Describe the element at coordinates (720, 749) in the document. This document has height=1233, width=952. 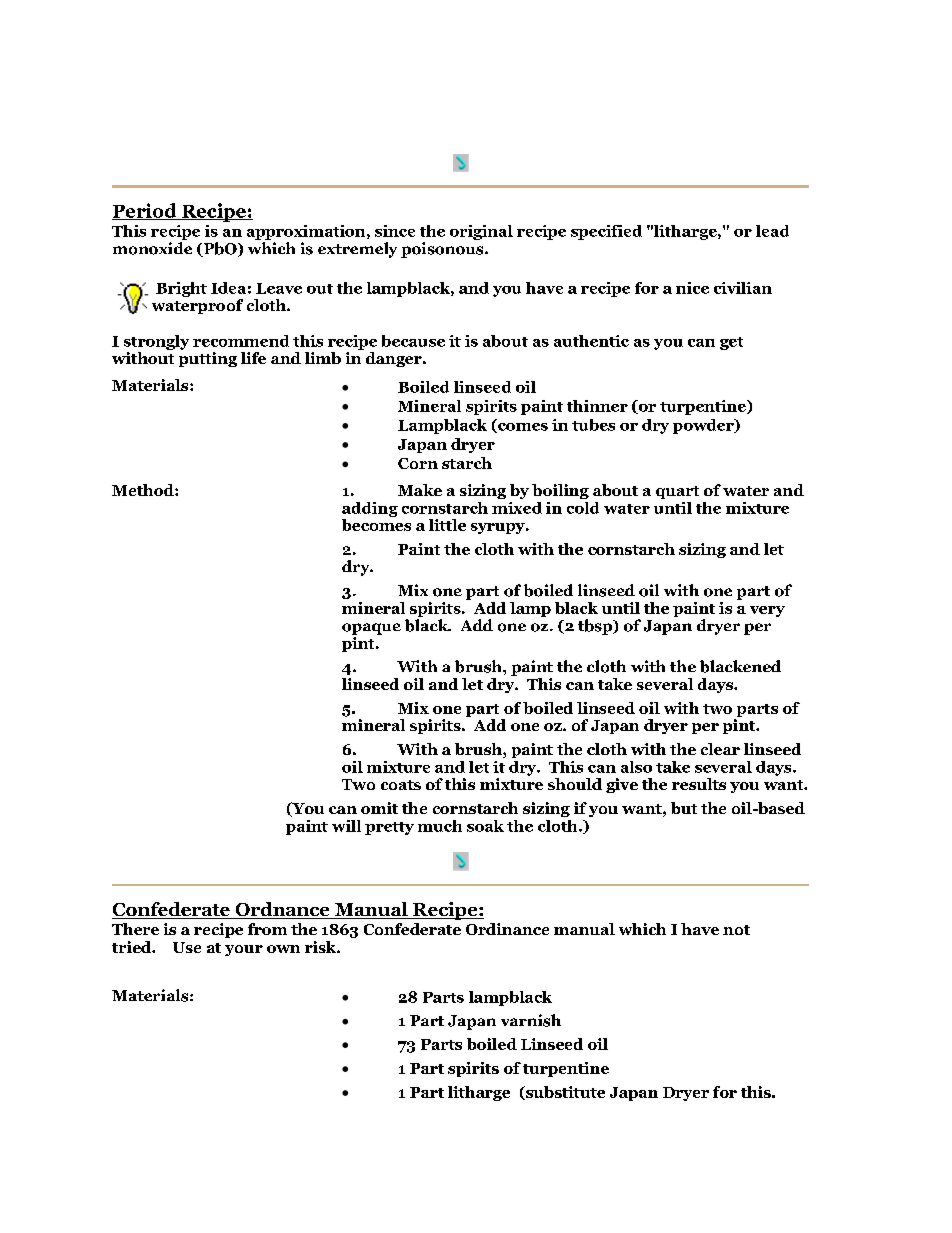
I see `clear` at that location.
